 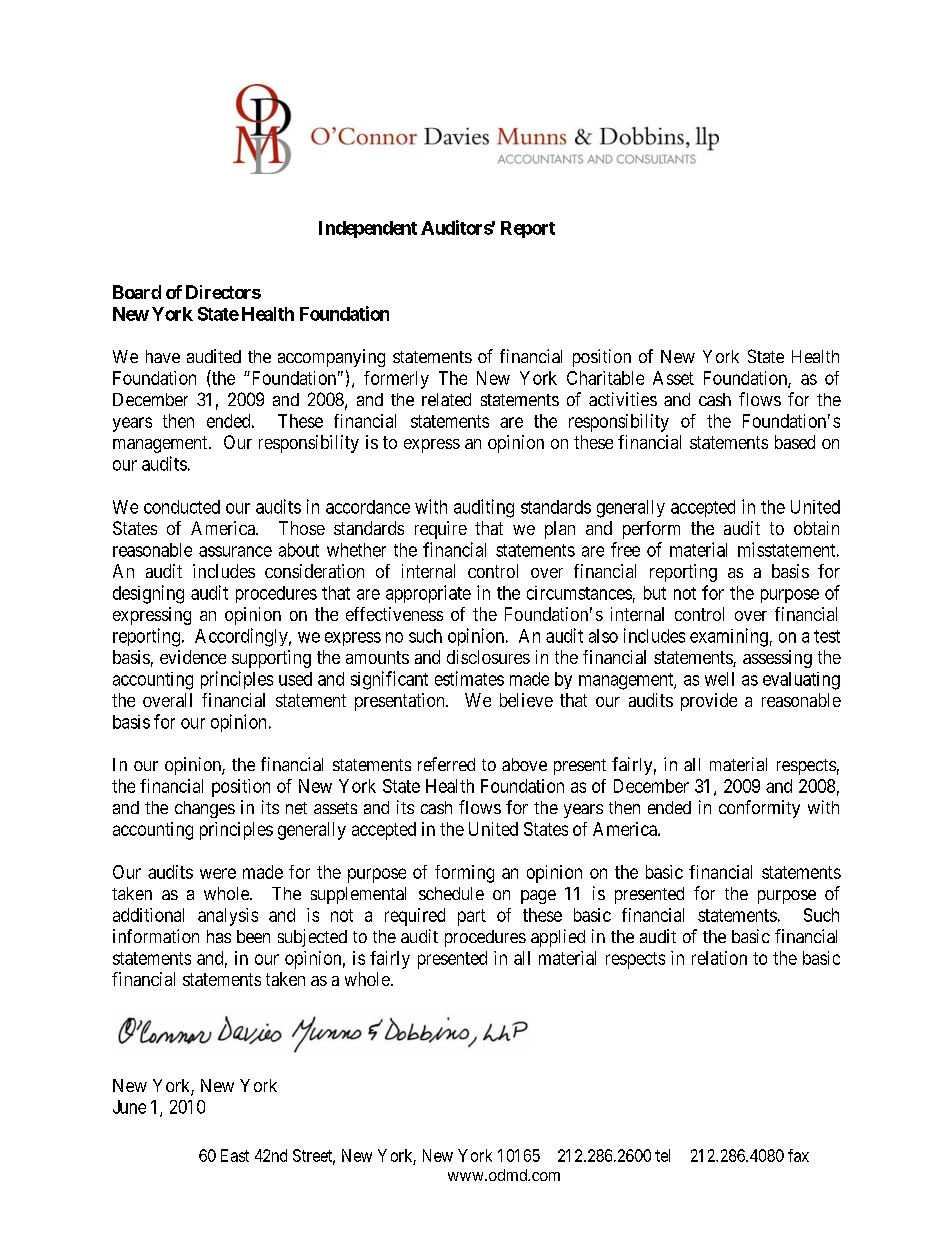 What do you see at coordinates (148, 594) in the screenshot?
I see `designing` at bounding box center [148, 594].
